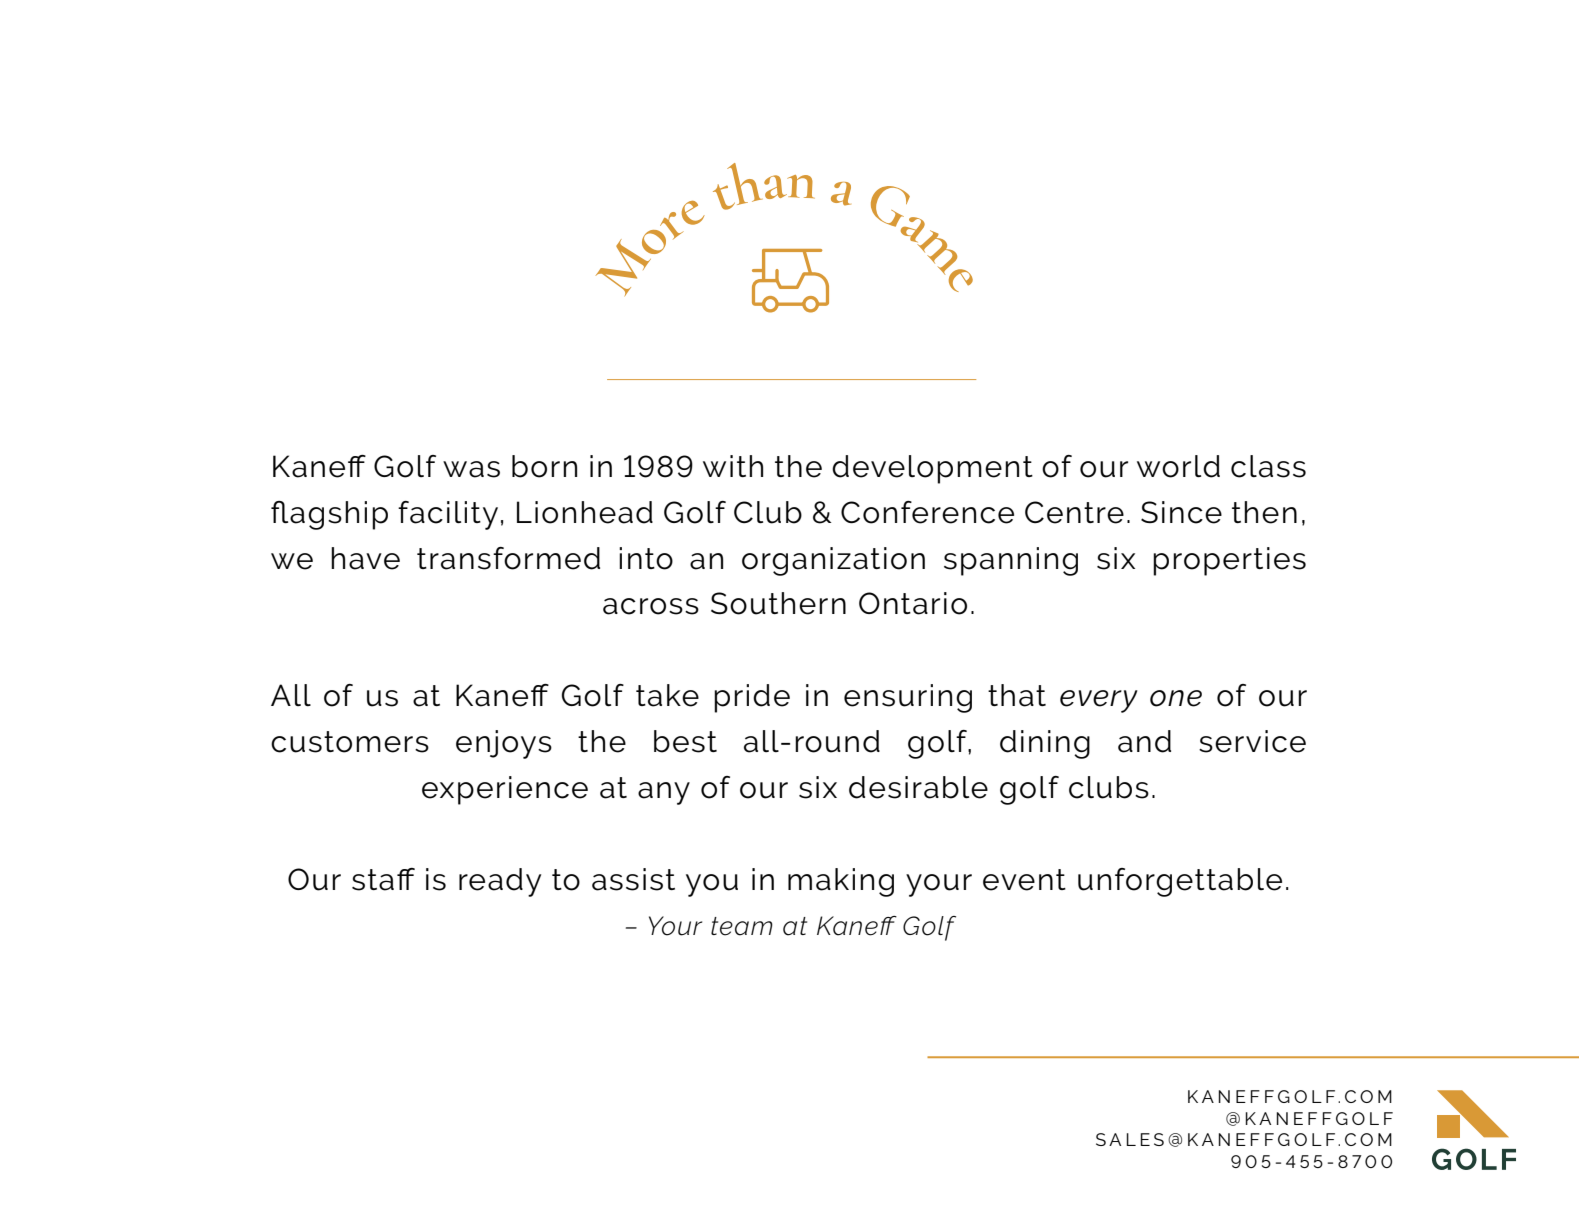 The width and height of the screenshot is (1579, 1220). Describe the element at coordinates (742, 926) in the screenshot. I see `team` at that location.
